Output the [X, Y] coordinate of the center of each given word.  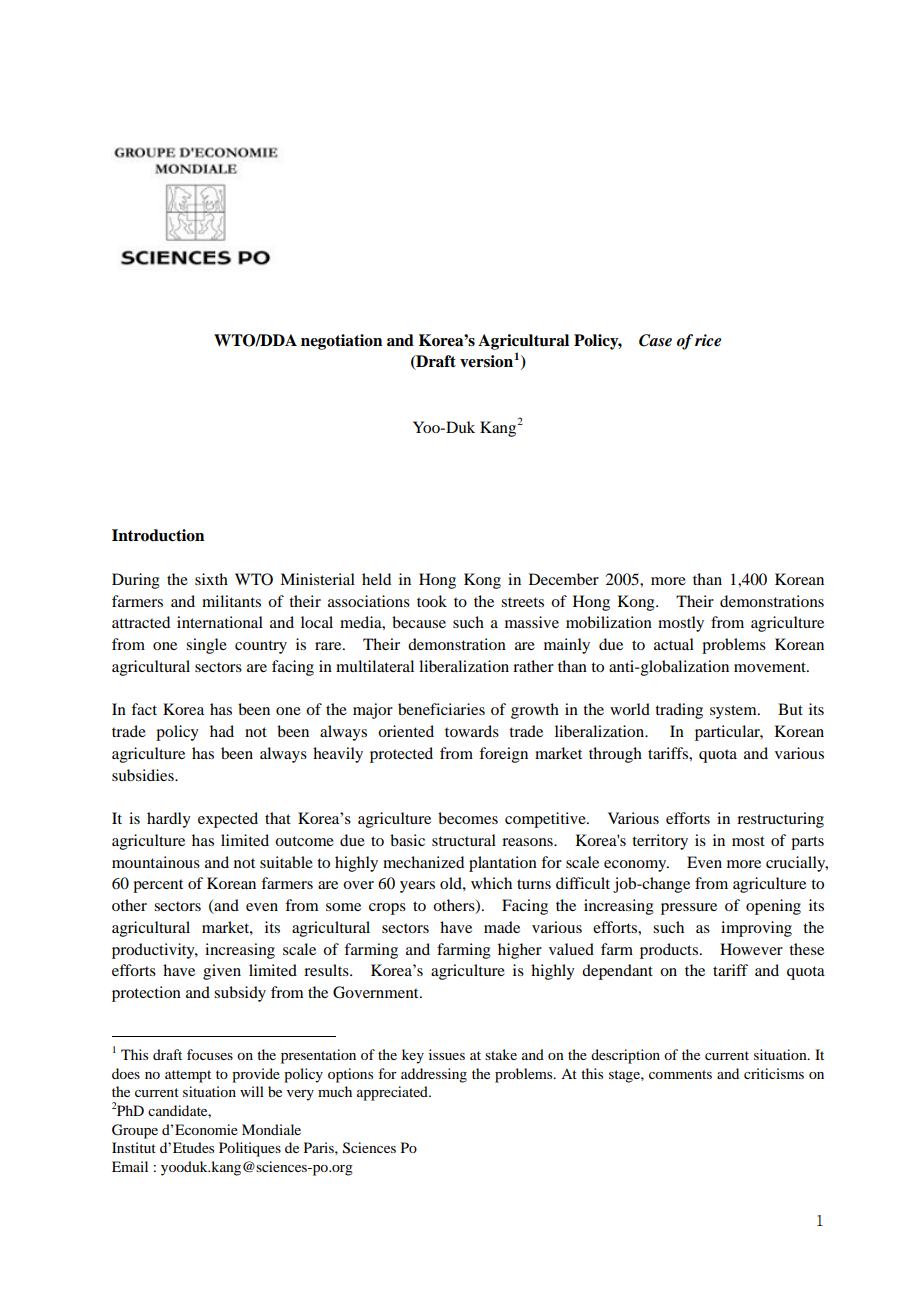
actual [674, 644]
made [502, 927]
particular [729, 733]
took [432, 601]
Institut [134, 1147]
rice [708, 340]
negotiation [341, 342]
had [222, 731]
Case [655, 340]
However [751, 949]
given [222, 972]
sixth [211, 579]
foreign [503, 755]
